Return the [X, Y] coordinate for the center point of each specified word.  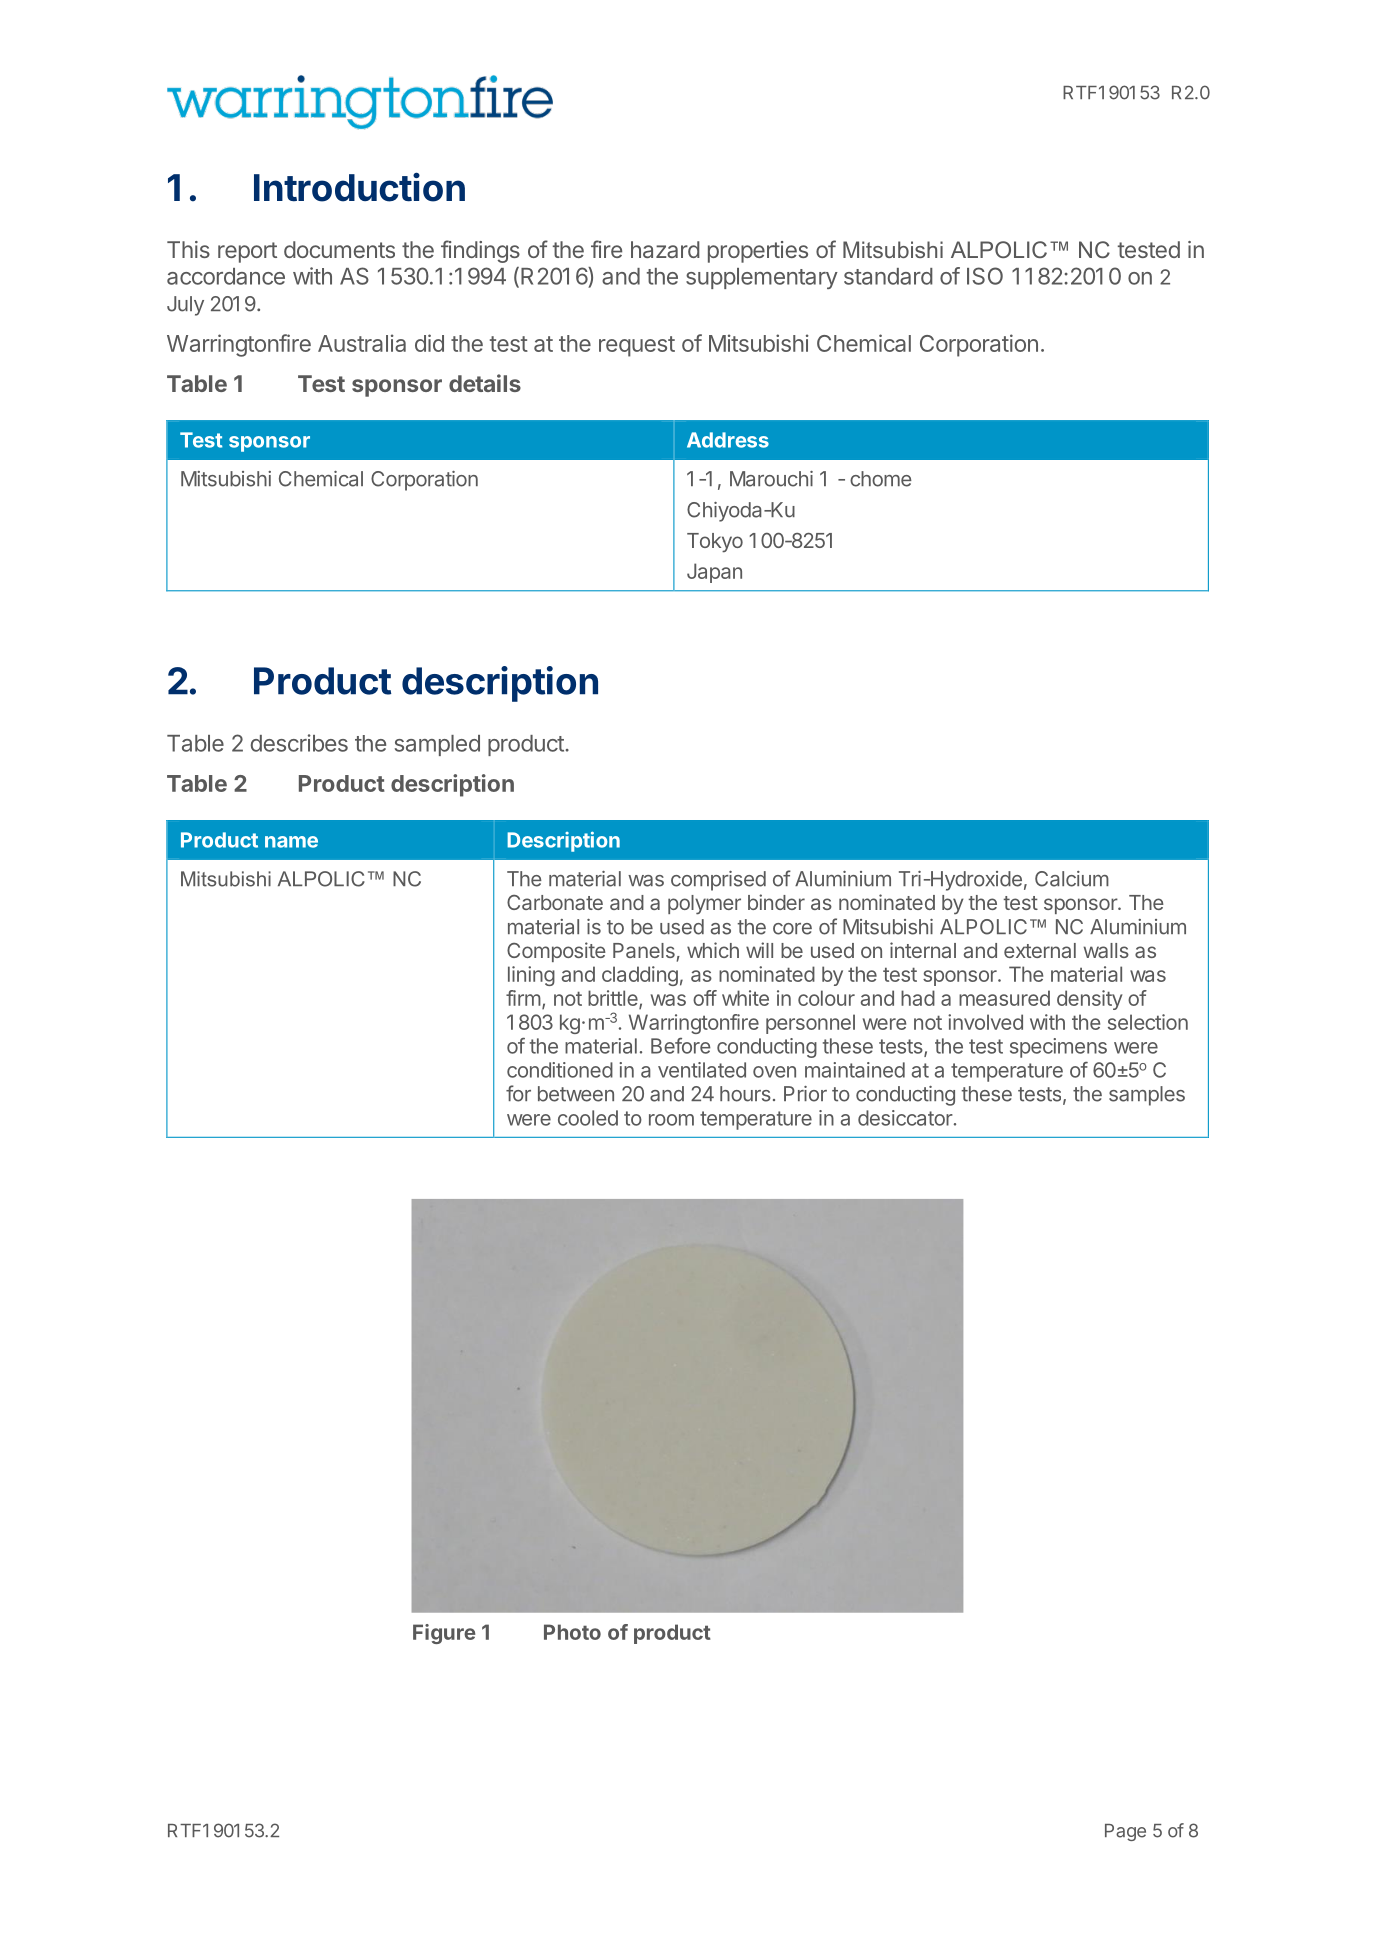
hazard [665, 249]
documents [339, 249]
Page [1125, 1832]
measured [1004, 998]
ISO [985, 276]
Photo [572, 1632]
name [291, 842]
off [705, 998]
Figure [444, 1634]
